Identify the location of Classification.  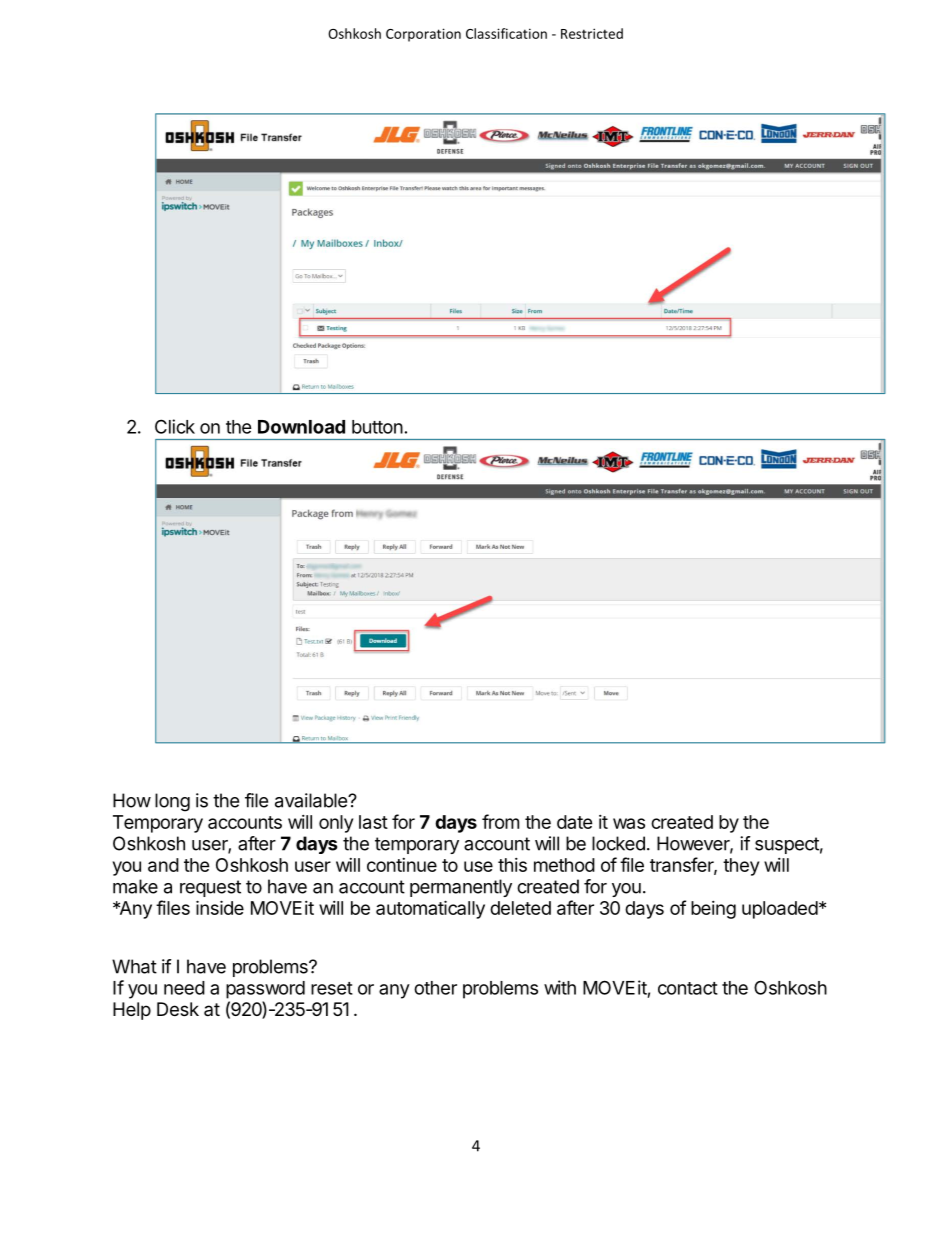
(506, 33).
